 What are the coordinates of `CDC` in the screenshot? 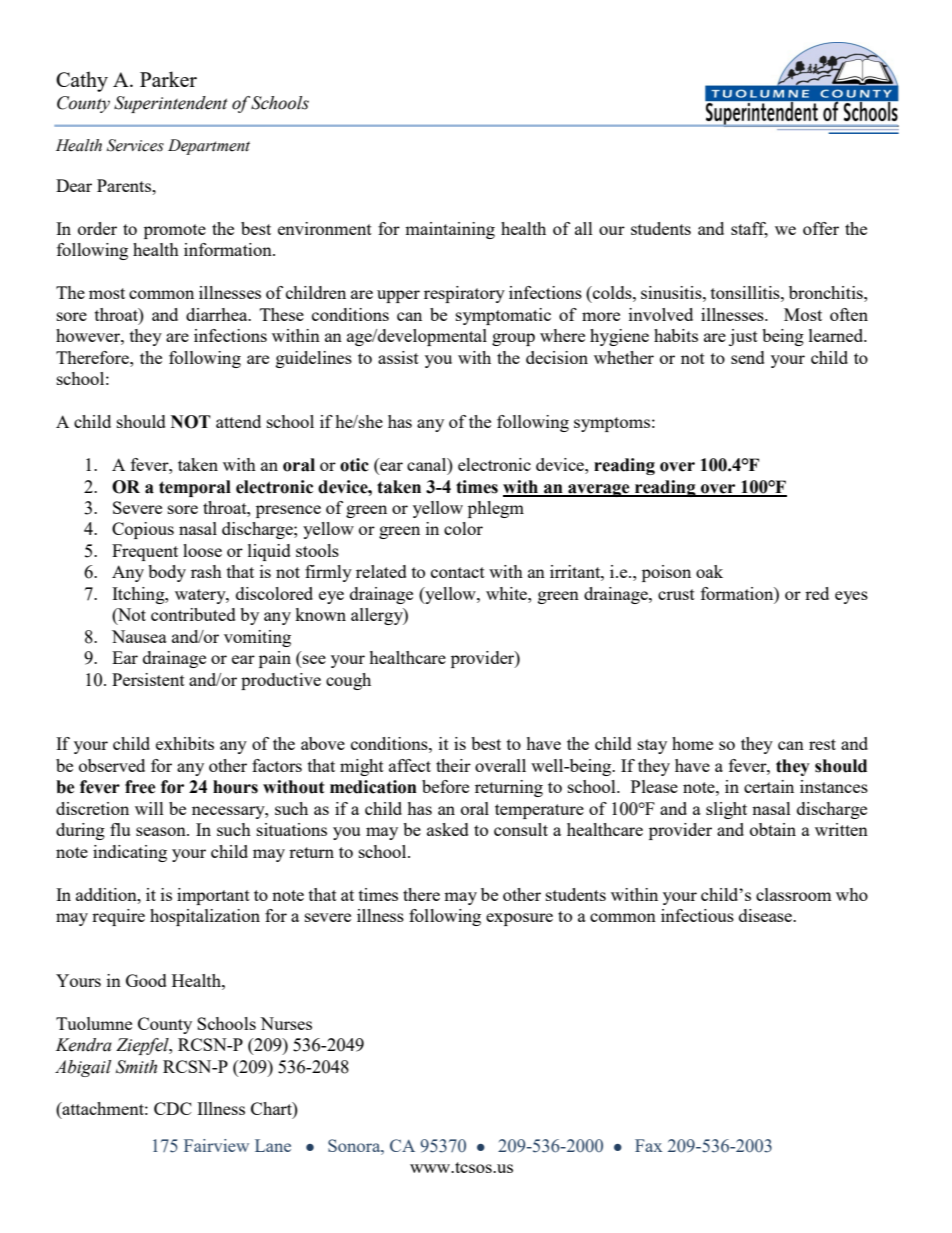 It's located at (173, 1108).
